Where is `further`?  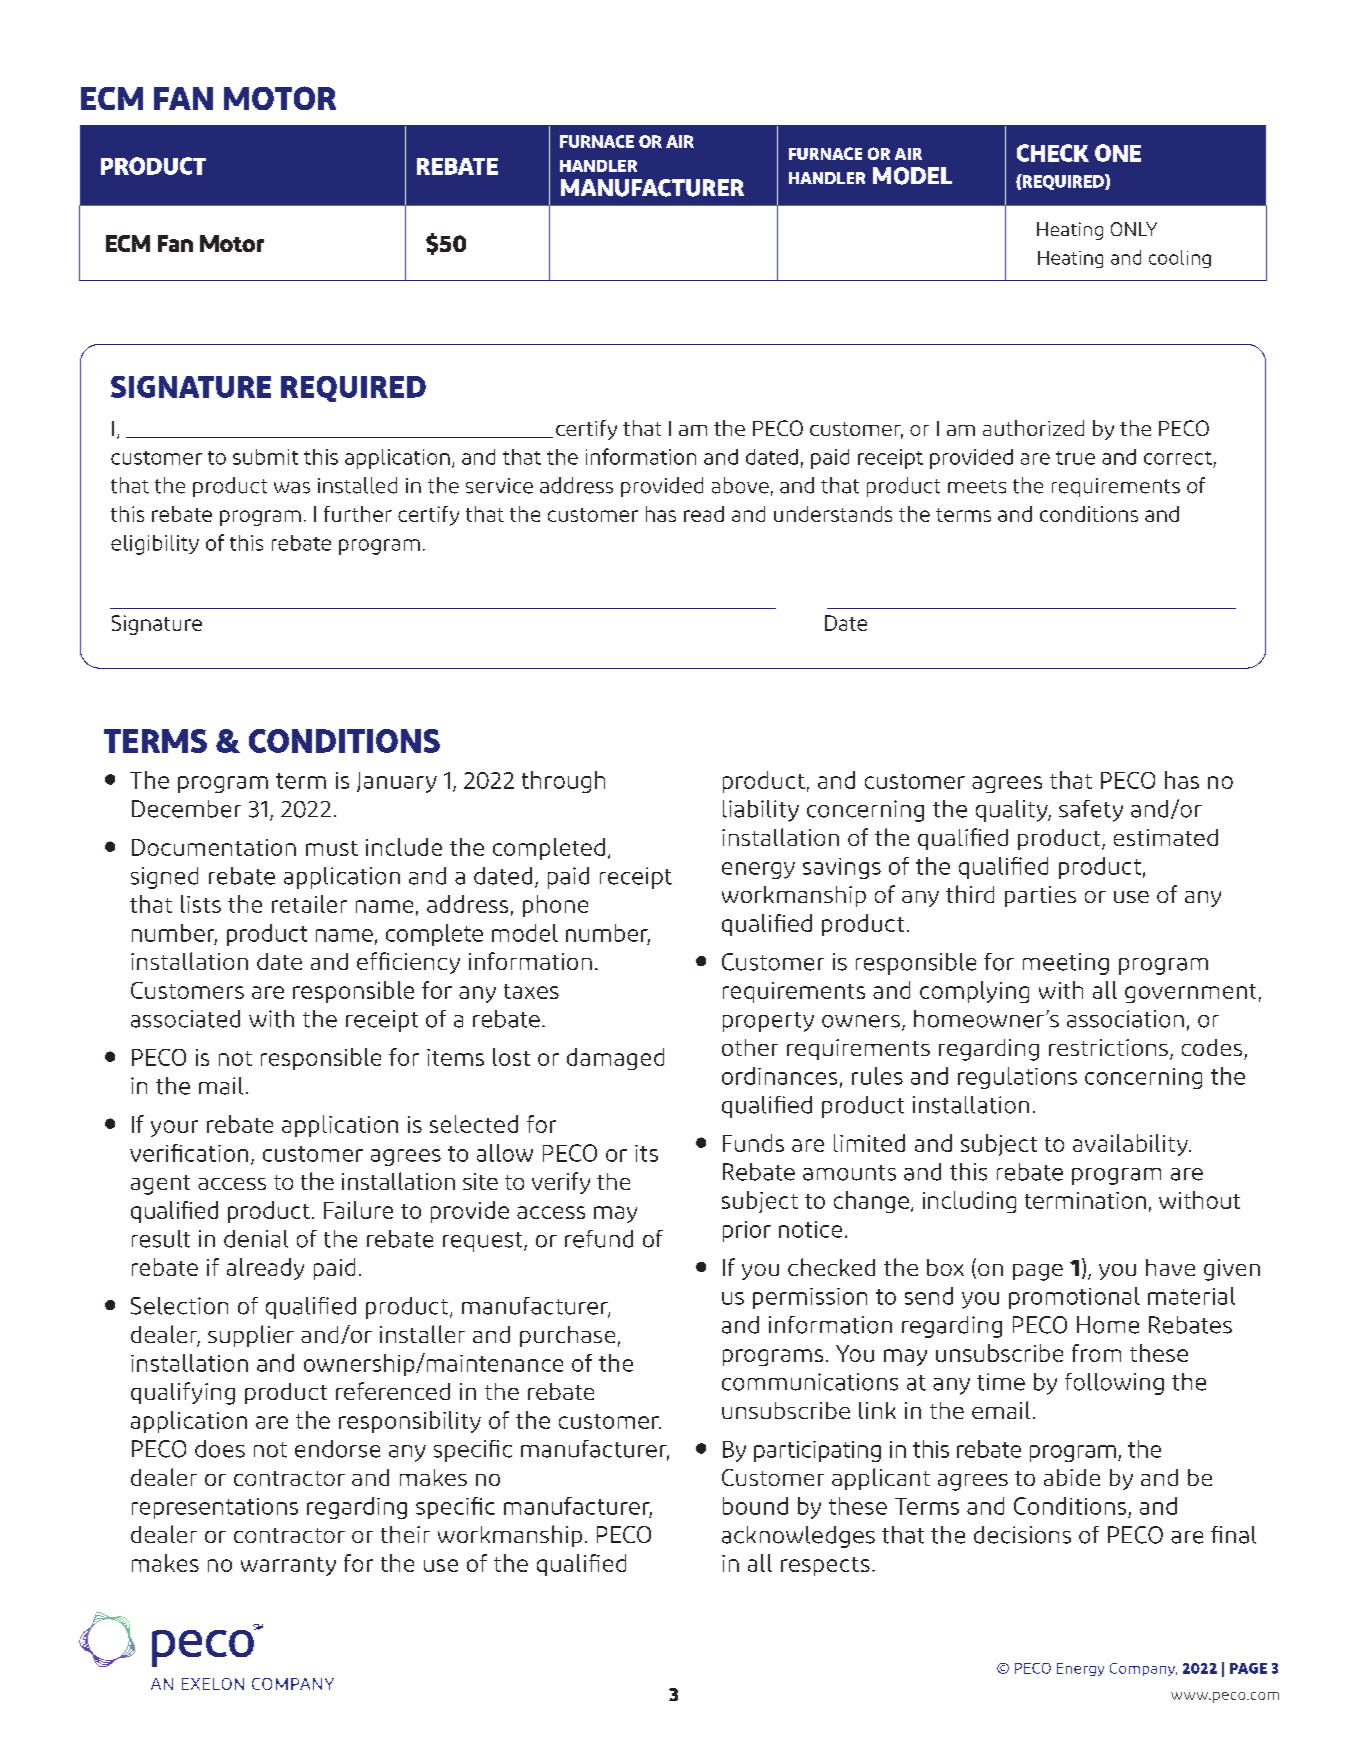 further is located at coordinates (358, 514).
